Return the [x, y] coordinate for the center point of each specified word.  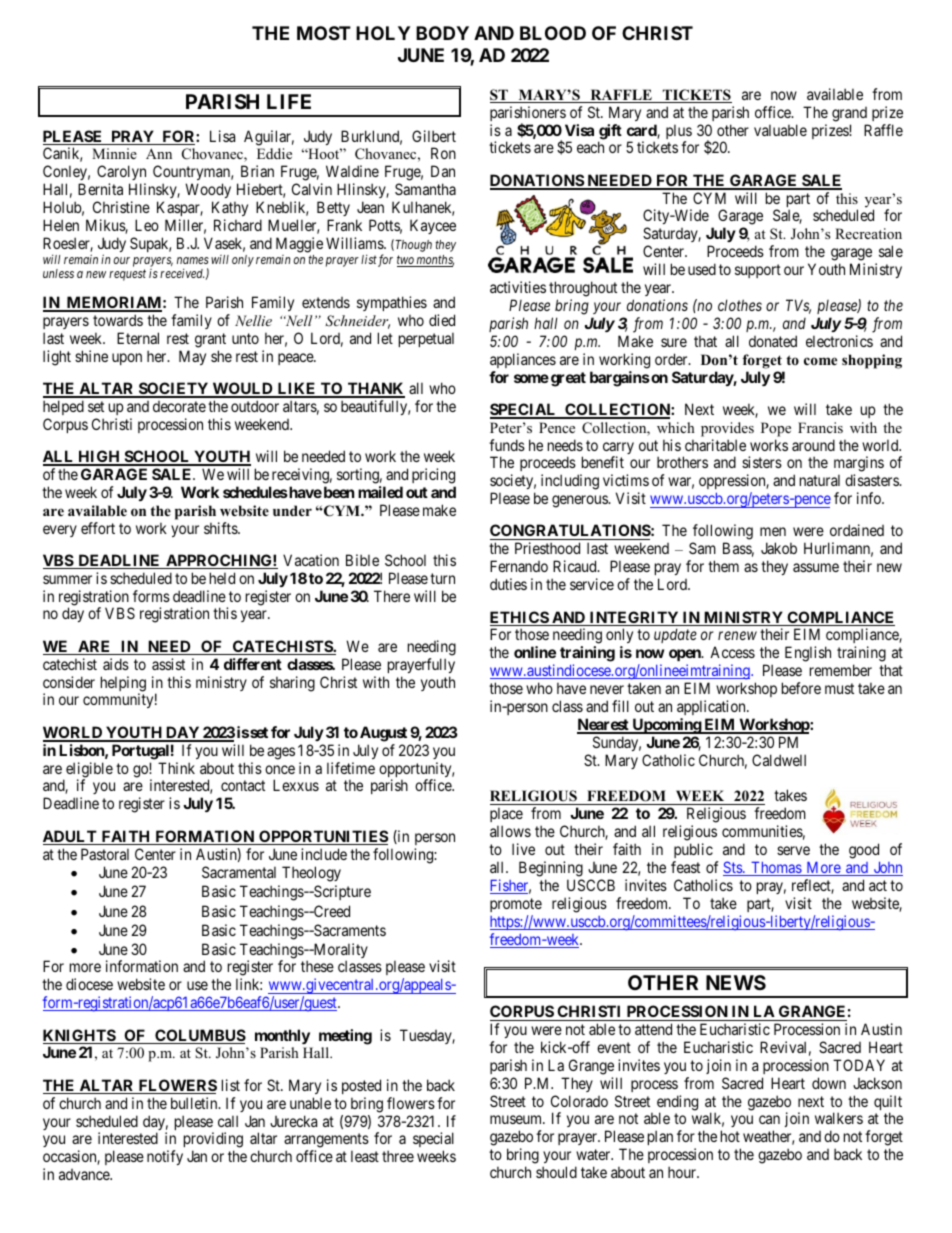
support [758, 271]
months [434, 261]
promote [516, 905]
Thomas [776, 869]
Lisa [222, 136]
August [383, 734]
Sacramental [239, 872]
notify [165, 1157]
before [801, 688]
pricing [433, 476]
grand [849, 114]
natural [820, 480]
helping [123, 685]
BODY [442, 33]
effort [98, 528]
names [193, 260]
